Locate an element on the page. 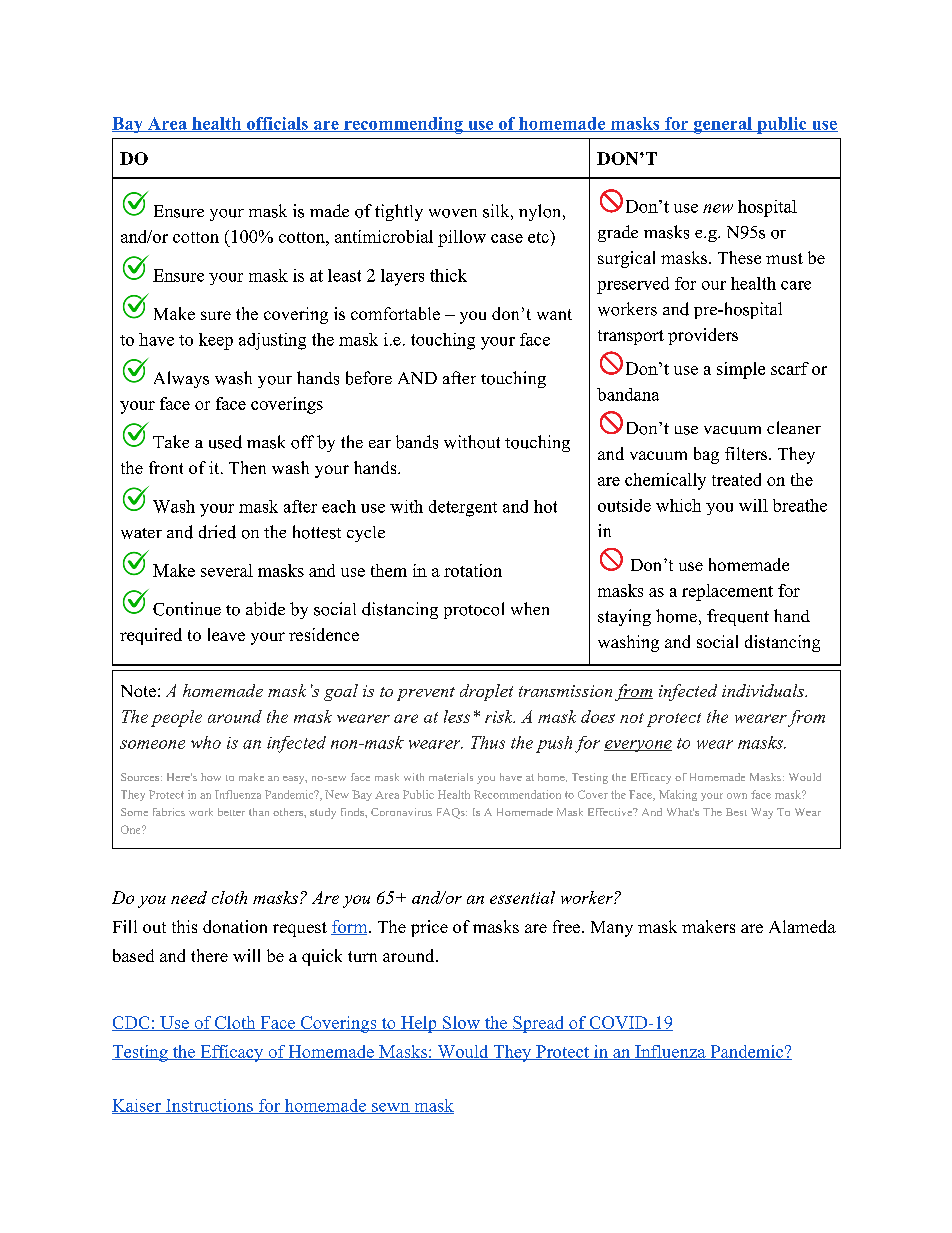  Instructions is located at coordinates (209, 1106).
